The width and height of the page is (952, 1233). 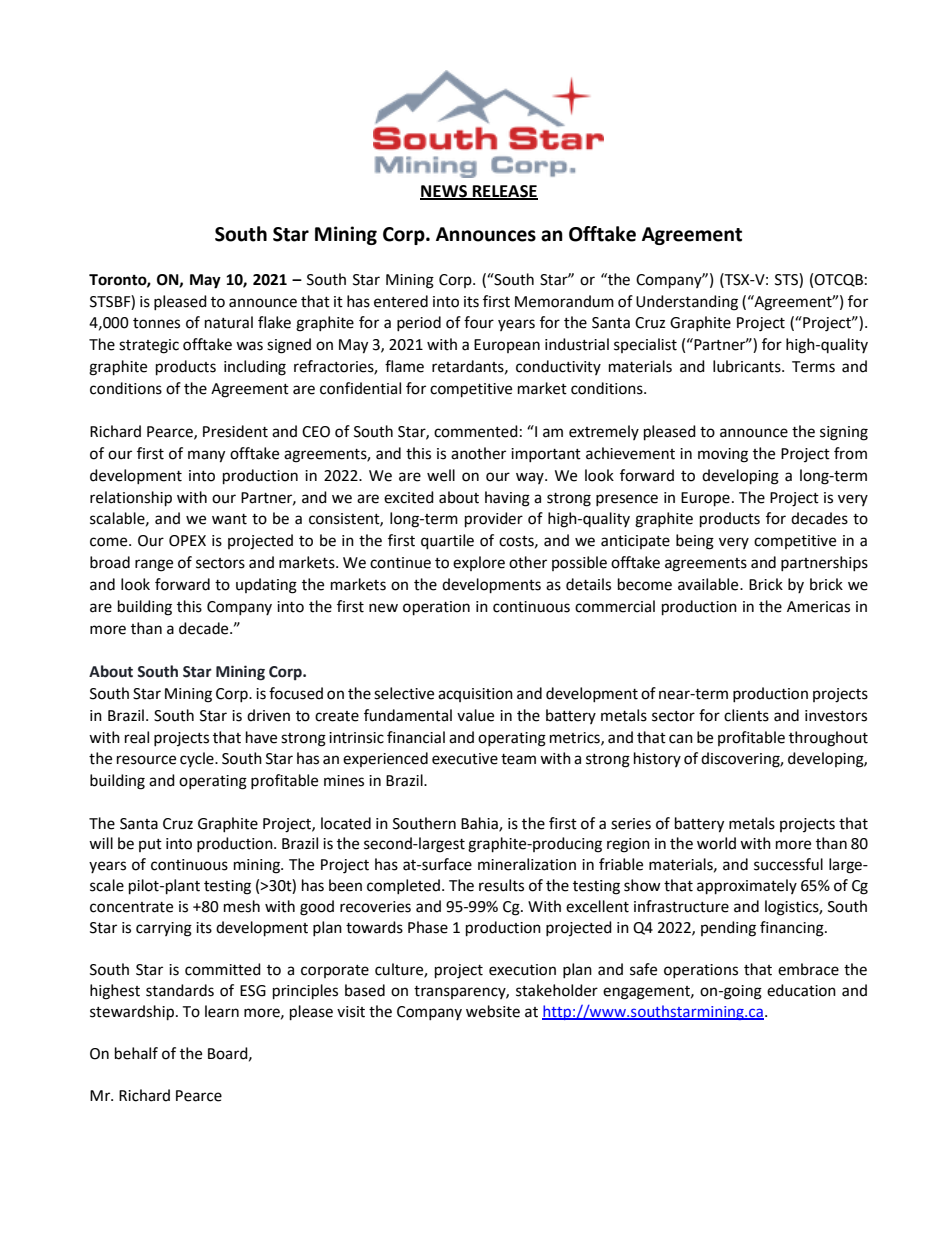 I want to click on natural, so click(x=229, y=322).
